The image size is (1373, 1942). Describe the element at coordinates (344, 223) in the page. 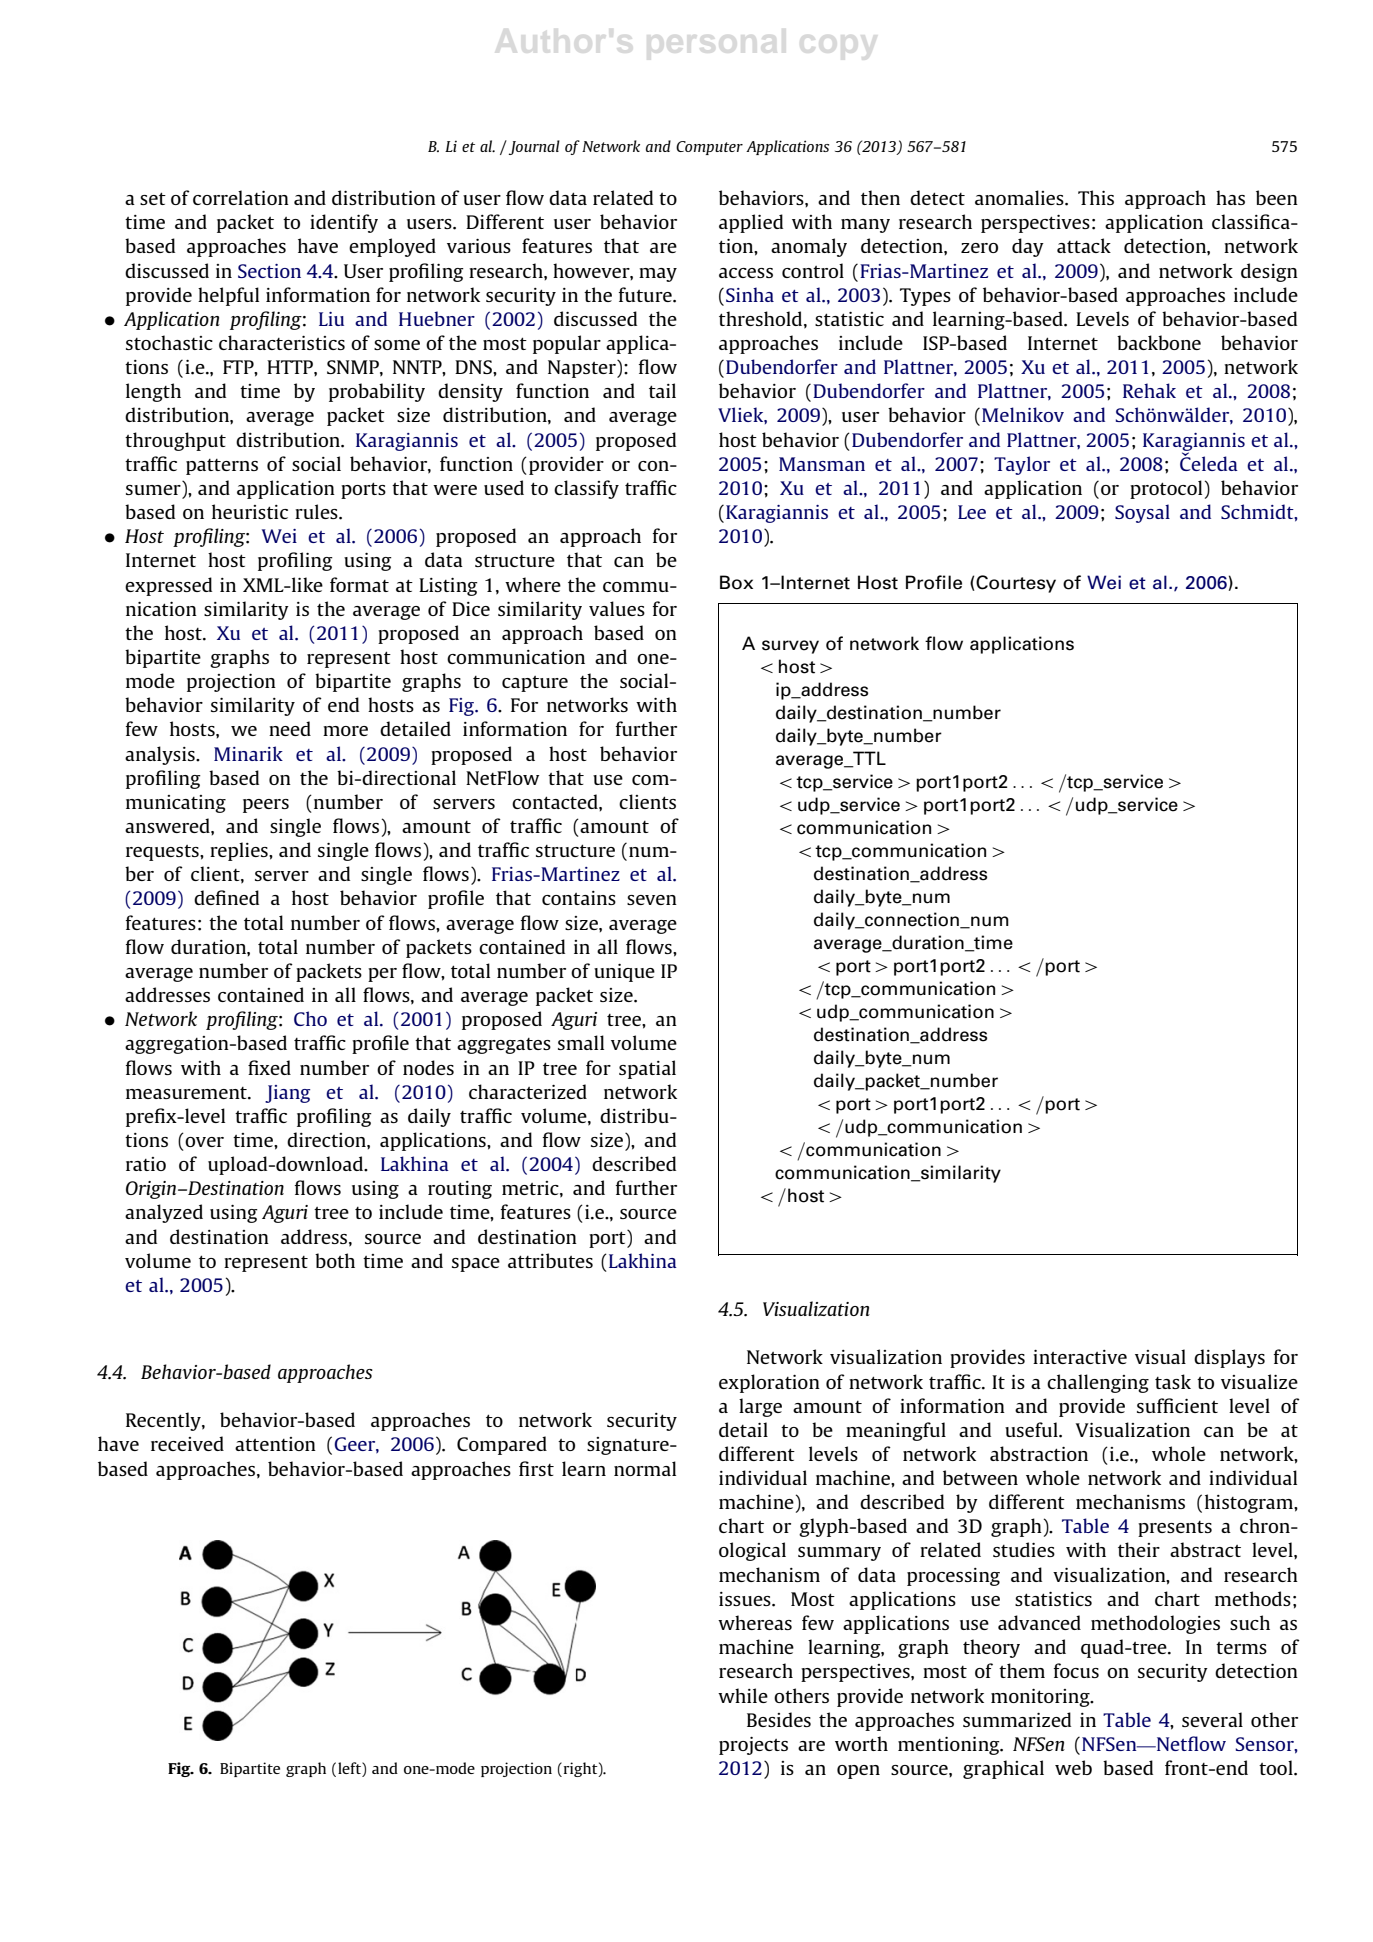

I see `identify` at that location.
